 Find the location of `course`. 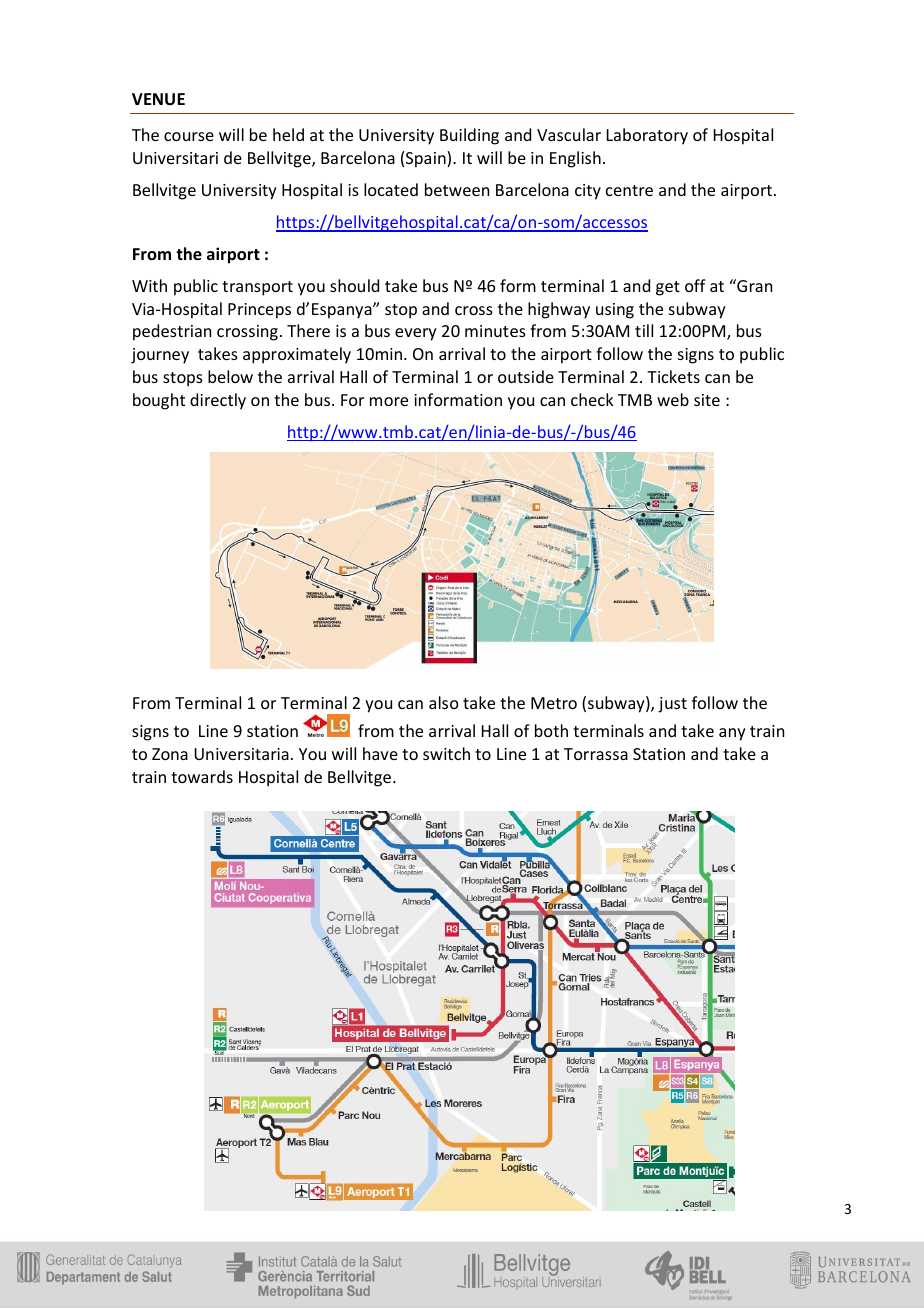

course is located at coordinates (189, 136).
